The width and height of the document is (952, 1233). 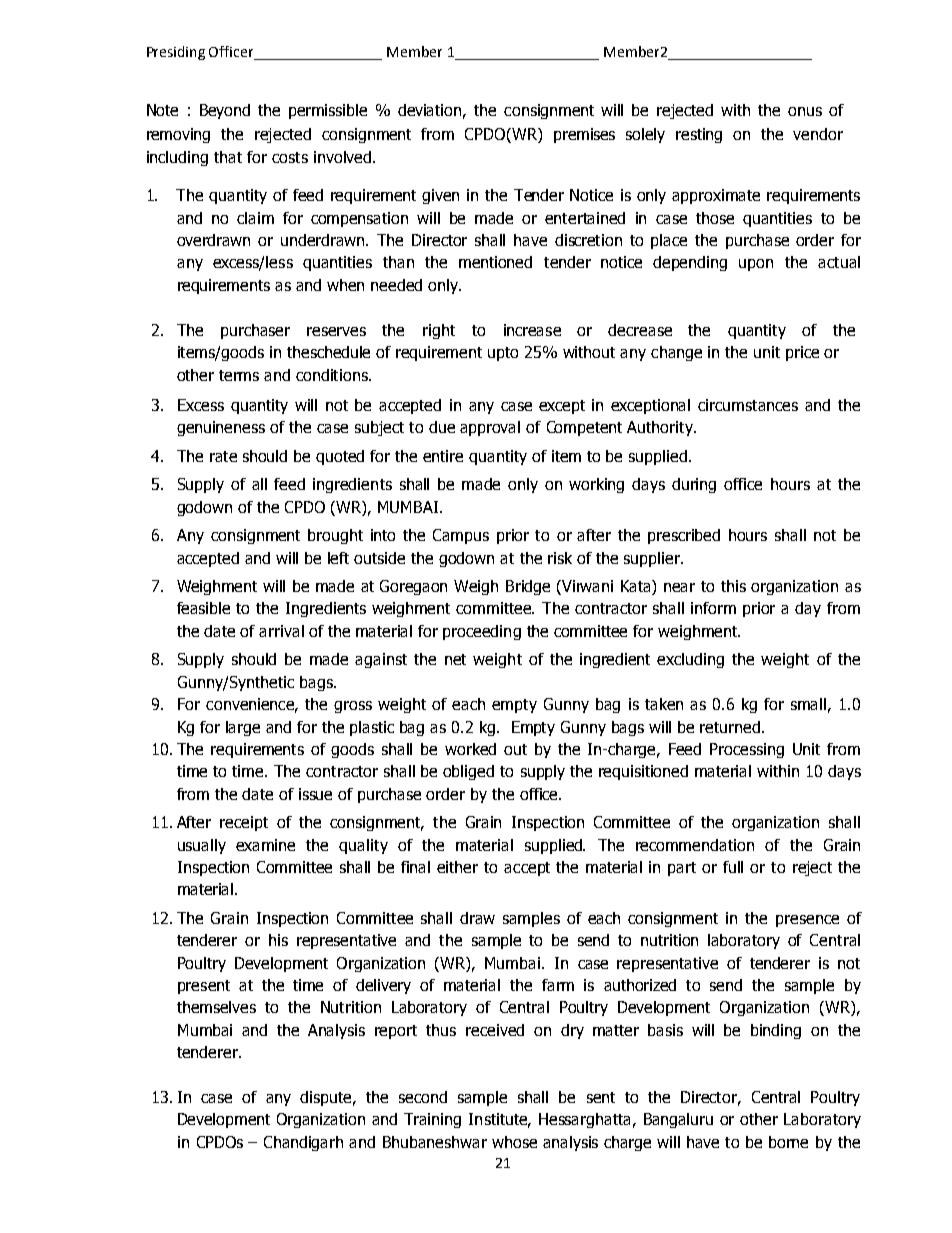 What do you see at coordinates (584, 135) in the document?
I see `premises` at bounding box center [584, 135].
